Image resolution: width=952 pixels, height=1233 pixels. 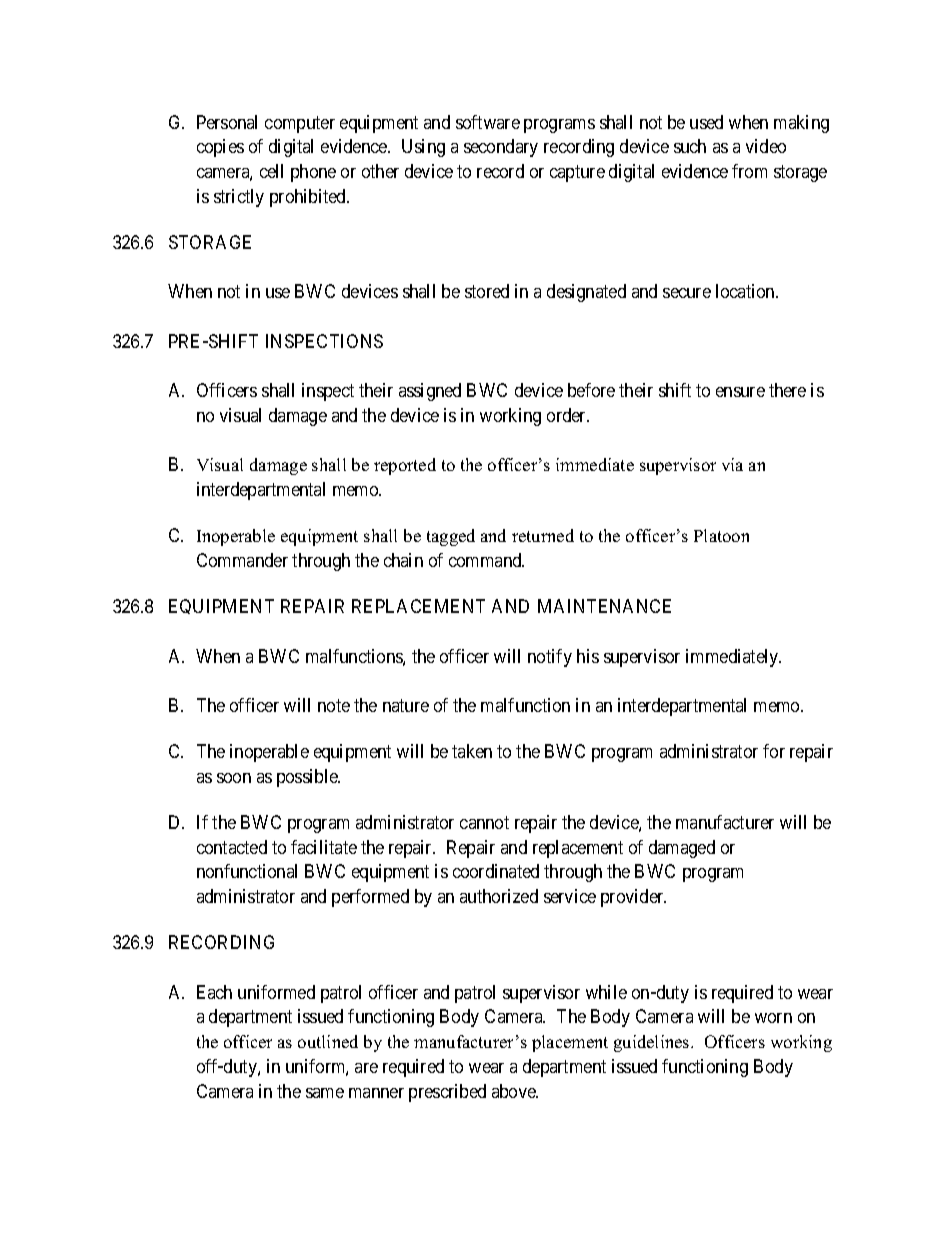 What do you see at coordinates (501, 148) in the screenshot?
I see `secondary` at bounding box center [501, 148].
